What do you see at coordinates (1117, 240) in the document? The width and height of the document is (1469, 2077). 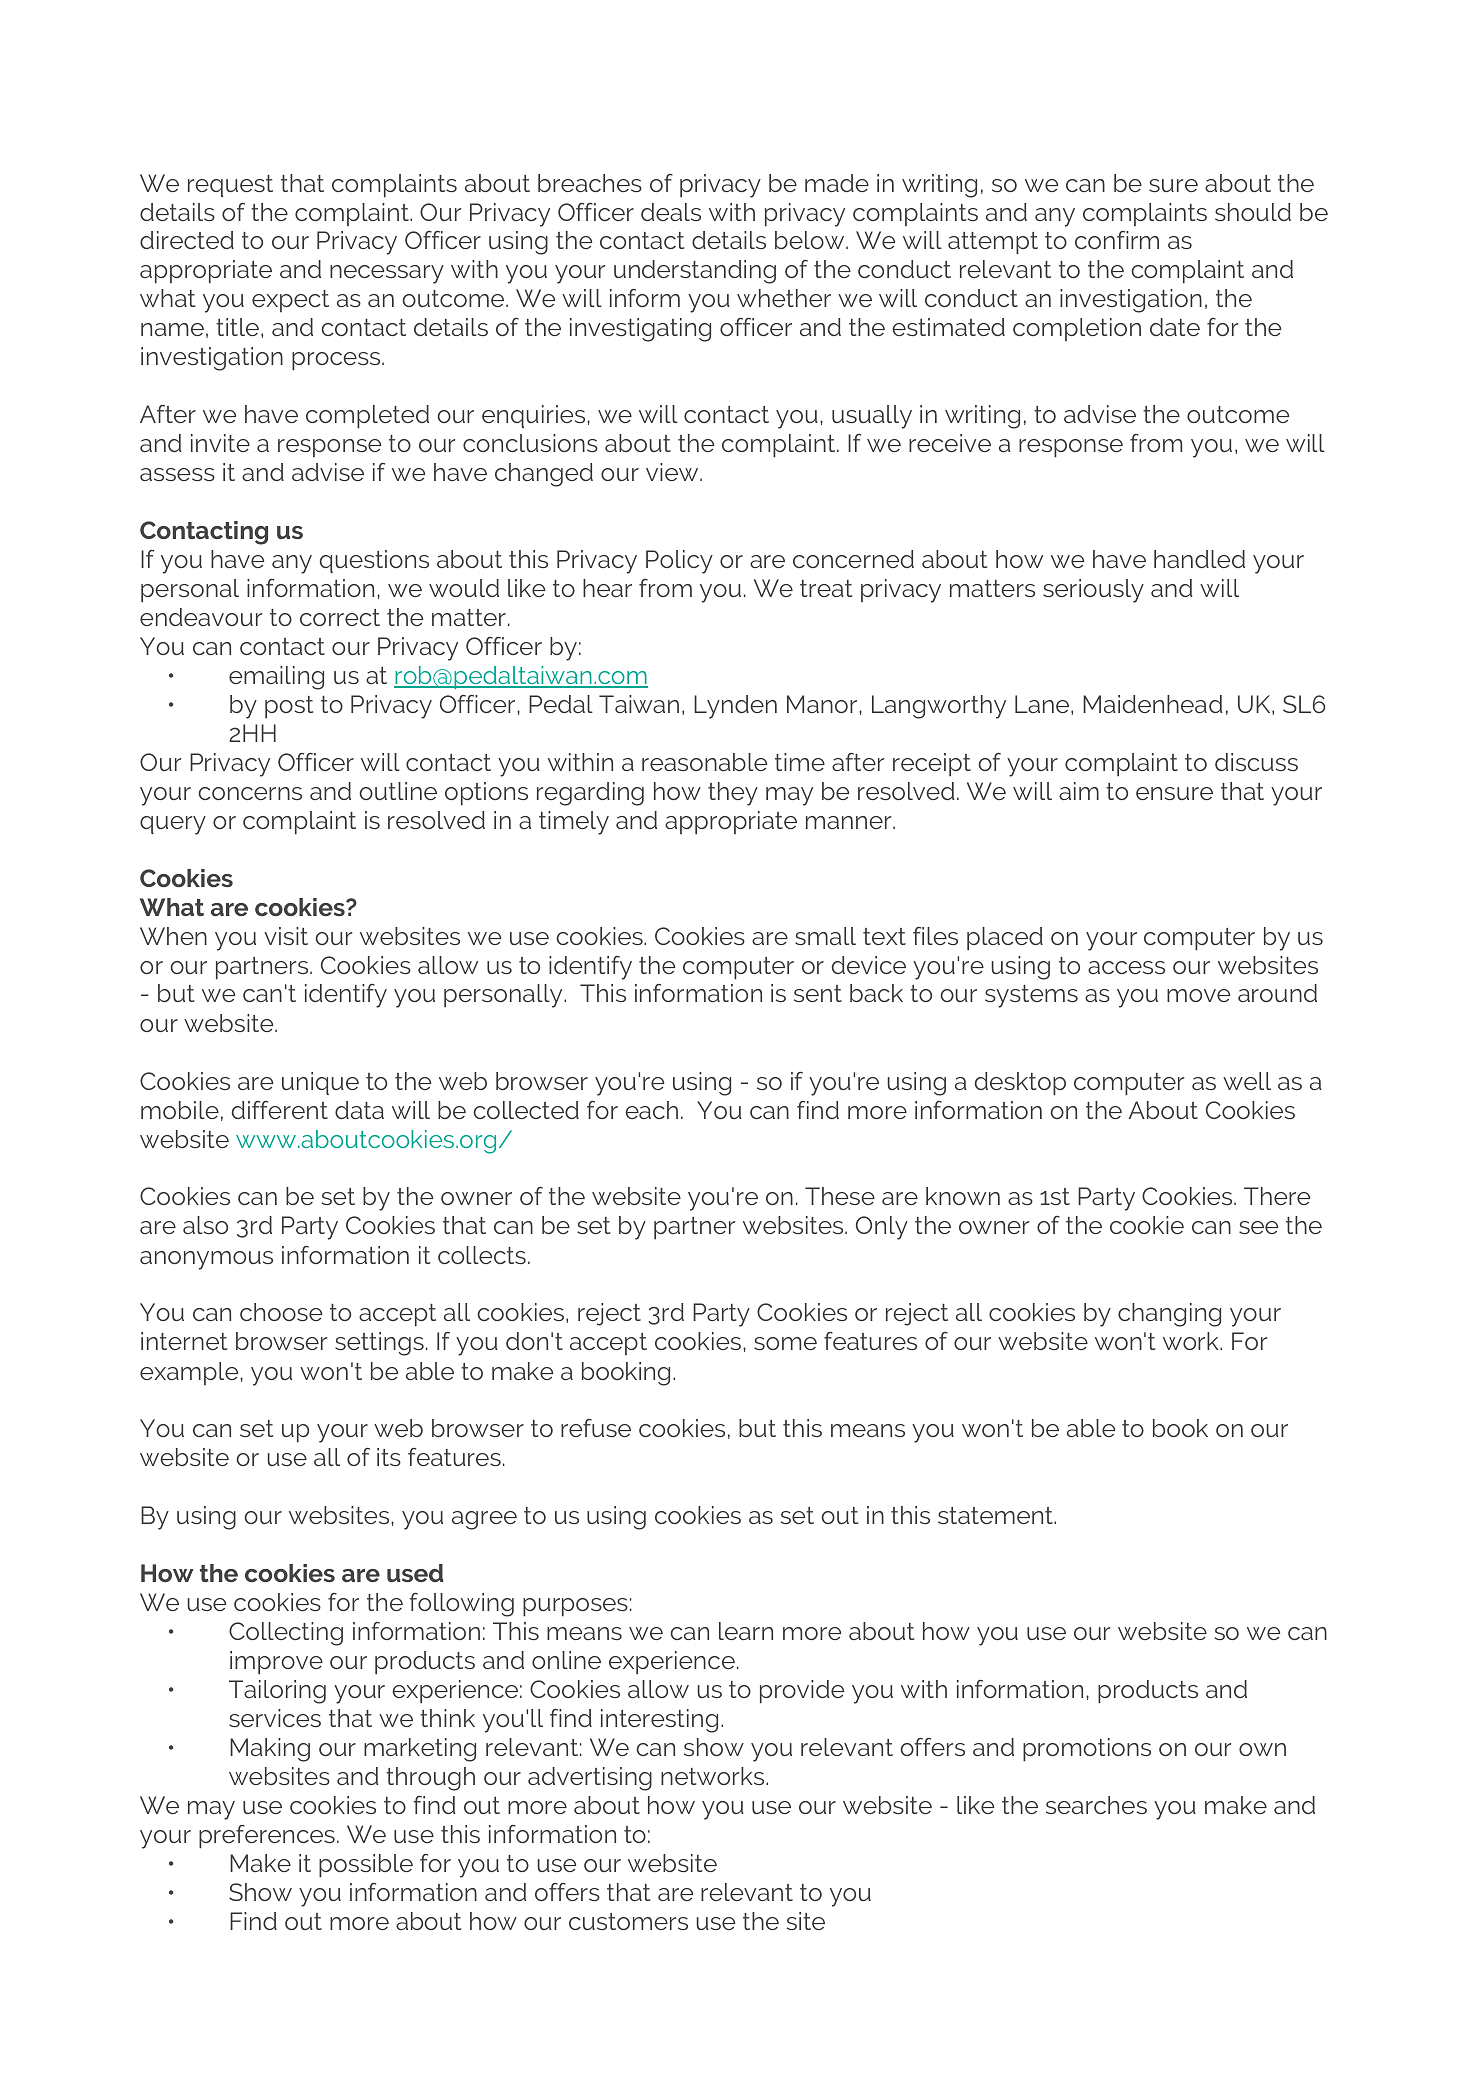 I see `confirm` at bounding box center [1117, 240].
